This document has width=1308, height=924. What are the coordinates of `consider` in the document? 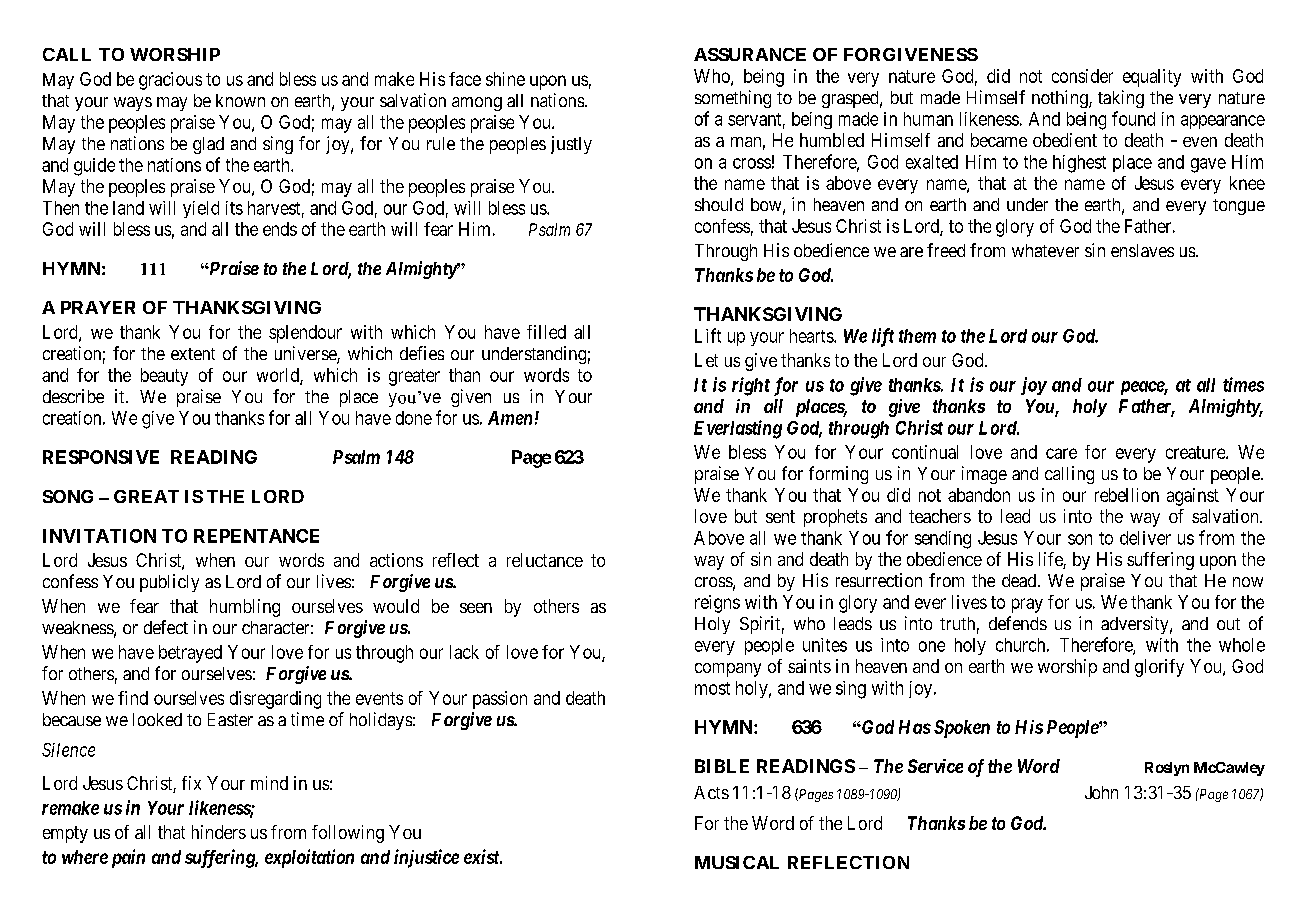 It's located at (1082, 76).
